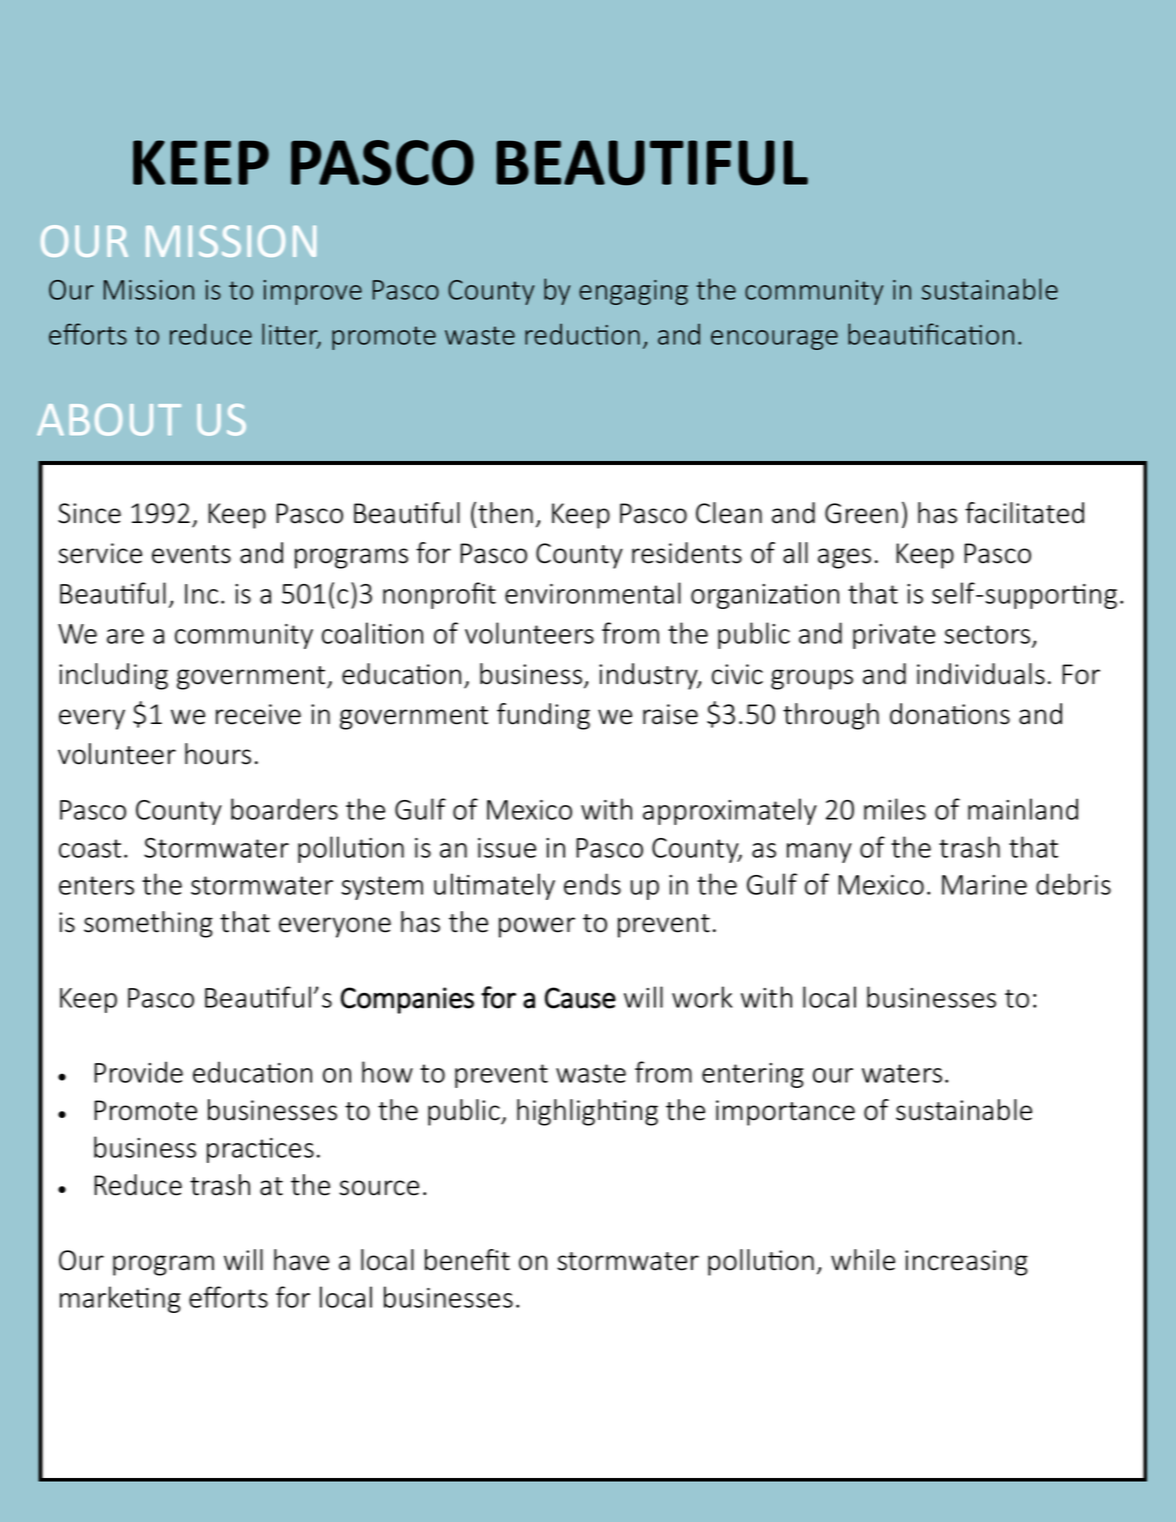 The width and height of the screenshot is (1176, 1522). I want to click on miles, so click(895, 809).
